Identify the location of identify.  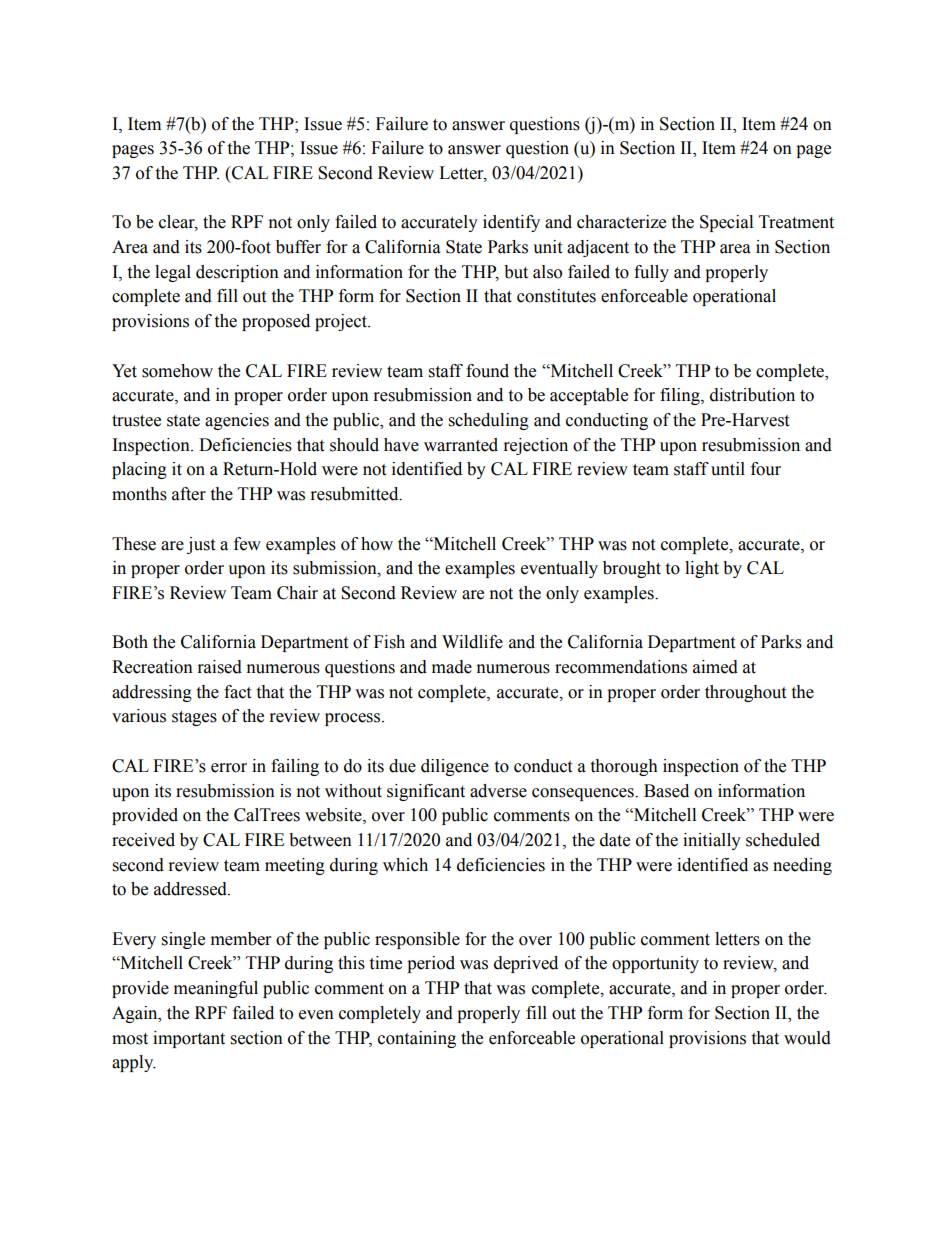
(511, 223).
